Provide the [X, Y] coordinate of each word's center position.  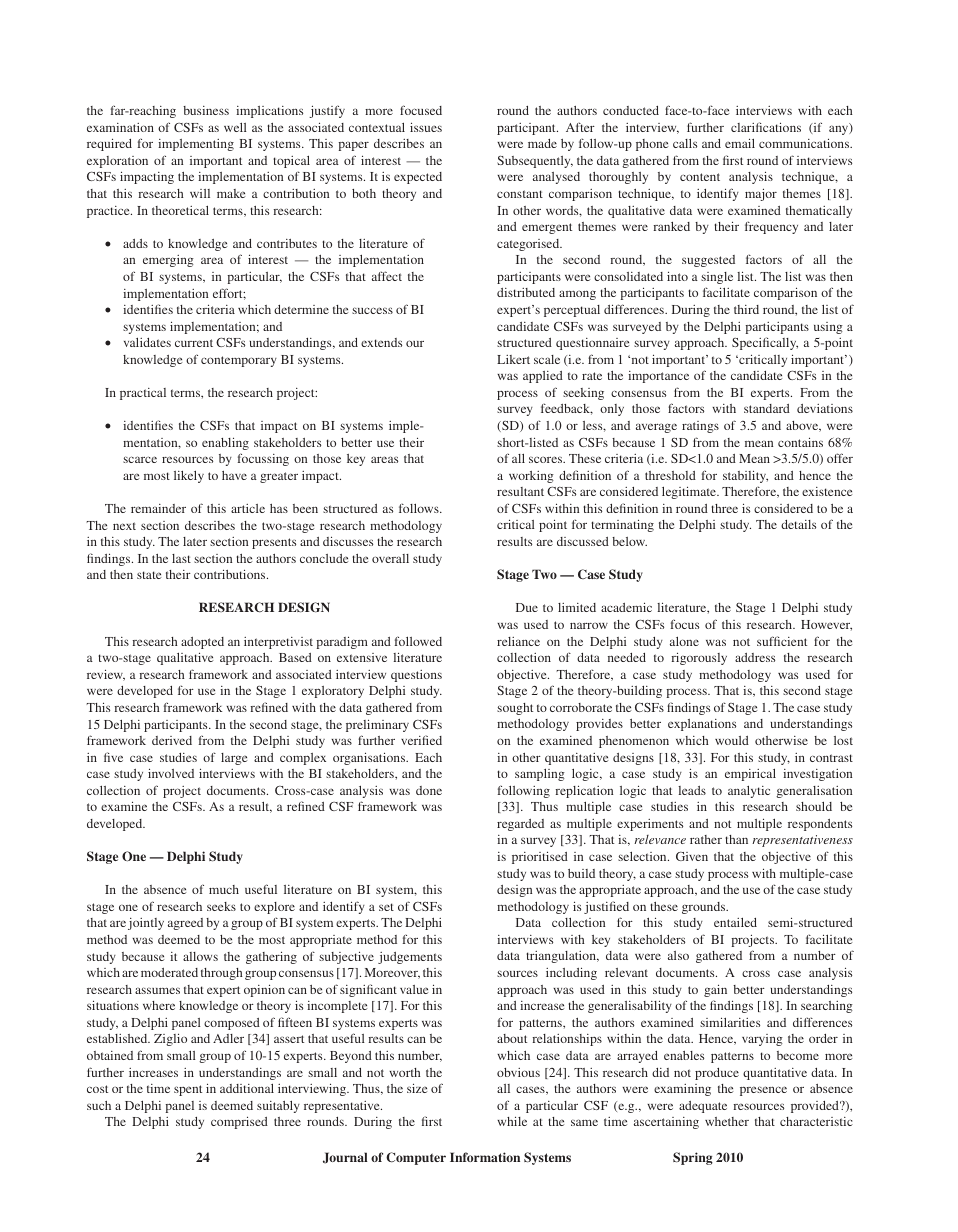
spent [188, 1090]
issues [426, 127]
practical [143, 394]
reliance [518, 641]
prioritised [540, 857]
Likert [513, 359]
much [224, 889]
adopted [202, 643]
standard [767, 408]
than [736, 839]
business [206, 110]
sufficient [782, 641]
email [740, 143]
